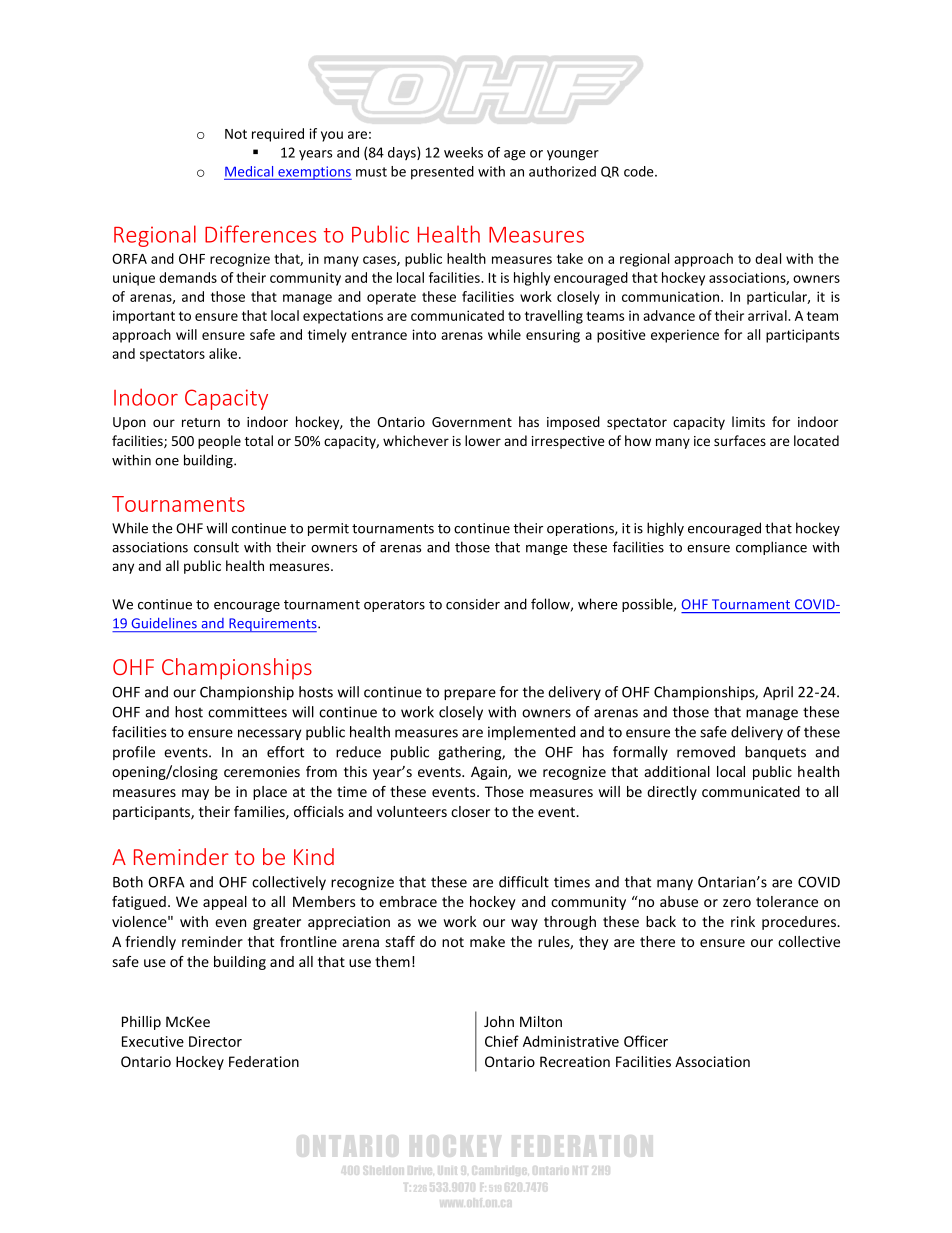 Image resolution: width=952 pixels, height=1233 pixels. What do you see at coordinates (463, 152) in the page?
I see `weeks` at bounding box center [463, 152].
